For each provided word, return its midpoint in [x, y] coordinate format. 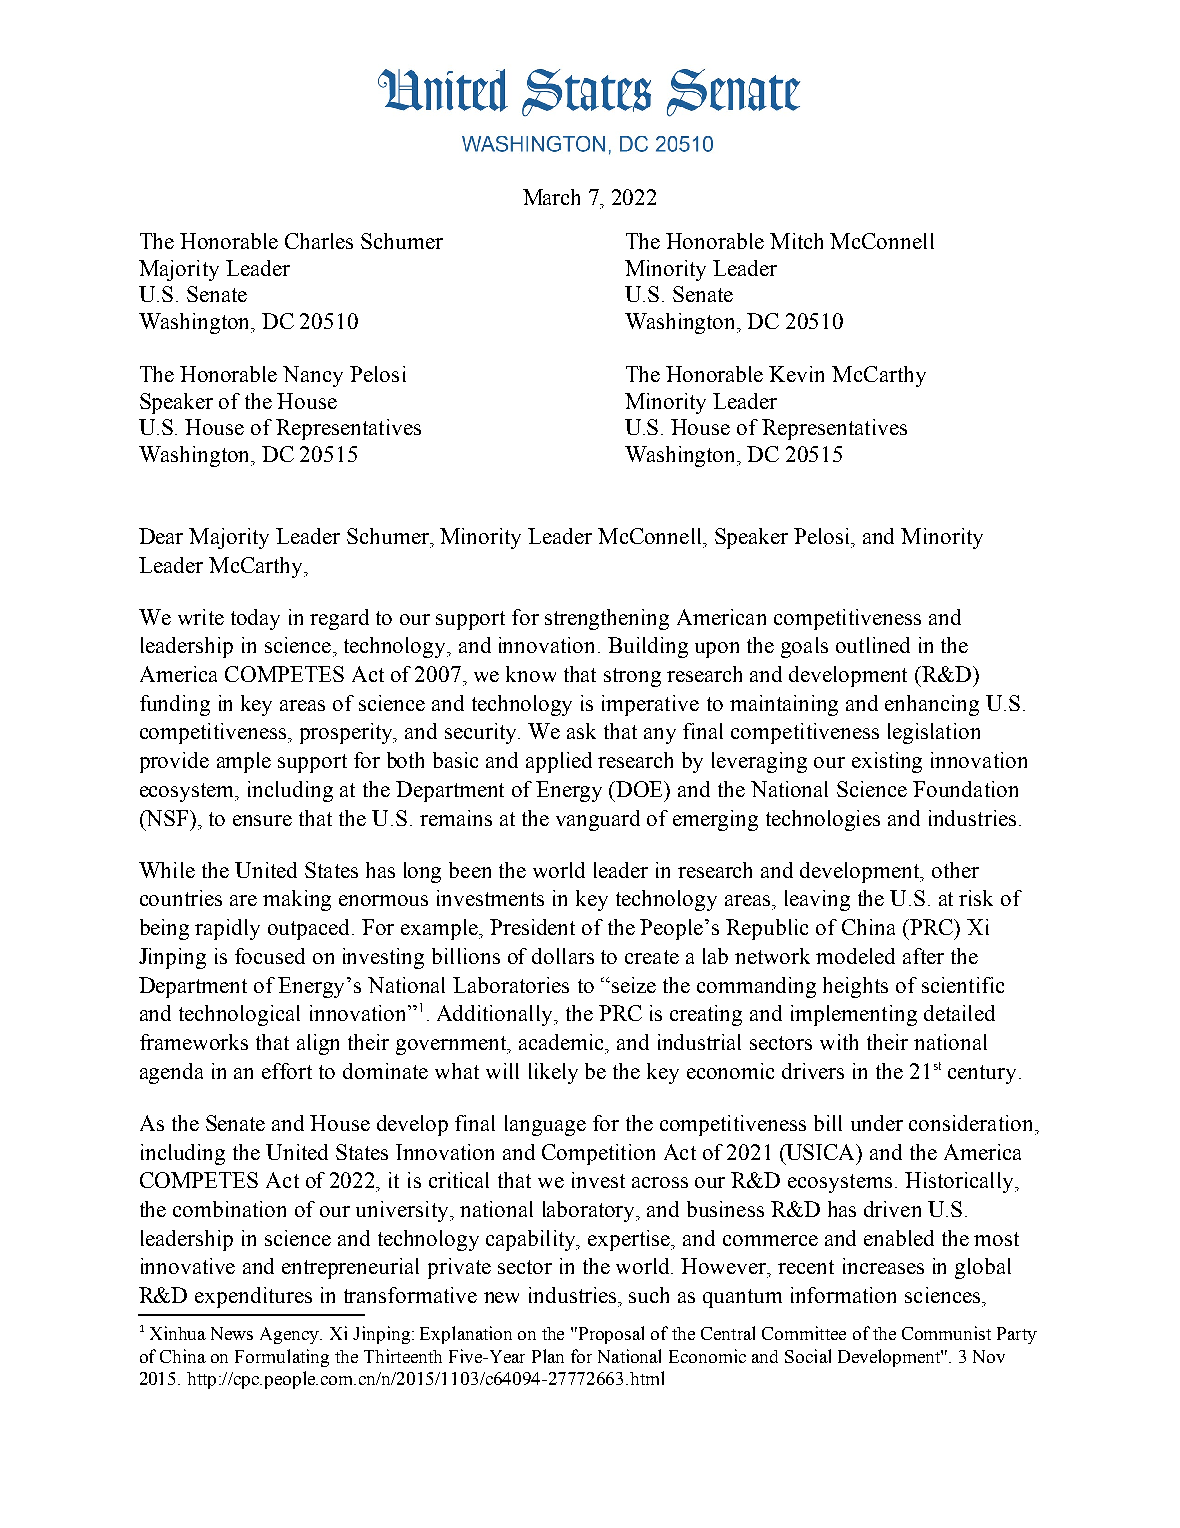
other [955, 870]
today [255, 619]
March [551, 197]
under [877, 1123]
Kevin [796, 374]
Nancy [313, 376]
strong [632, 677]
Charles [319, 241]
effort [287, 1071]
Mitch [796, 241]
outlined [873, 645]
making [297, 900]
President [532, 927]
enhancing [932, 705]
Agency [291, 1335]
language [545, 1125]
